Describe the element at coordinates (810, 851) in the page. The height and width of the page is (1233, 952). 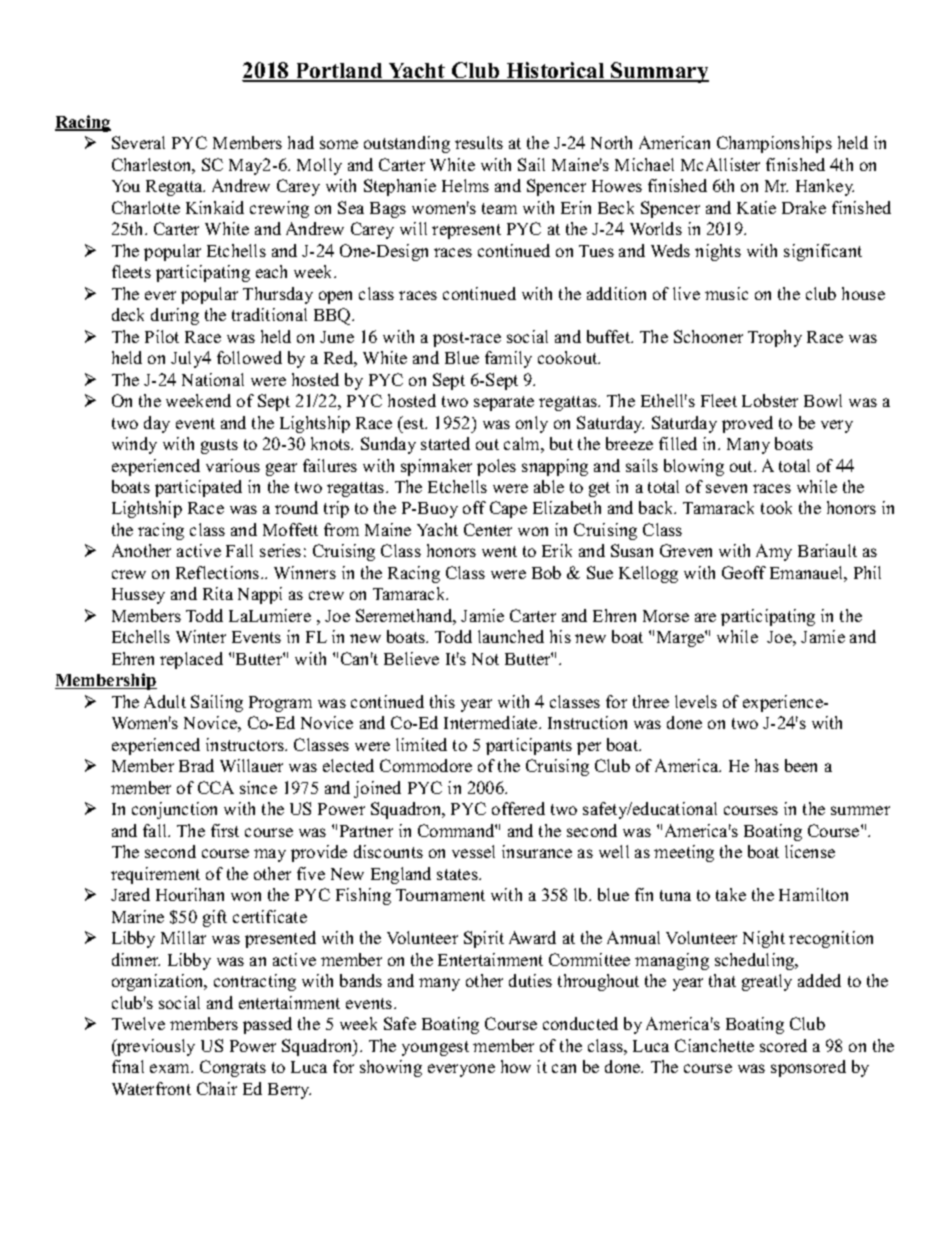
I see `license` at that location.
